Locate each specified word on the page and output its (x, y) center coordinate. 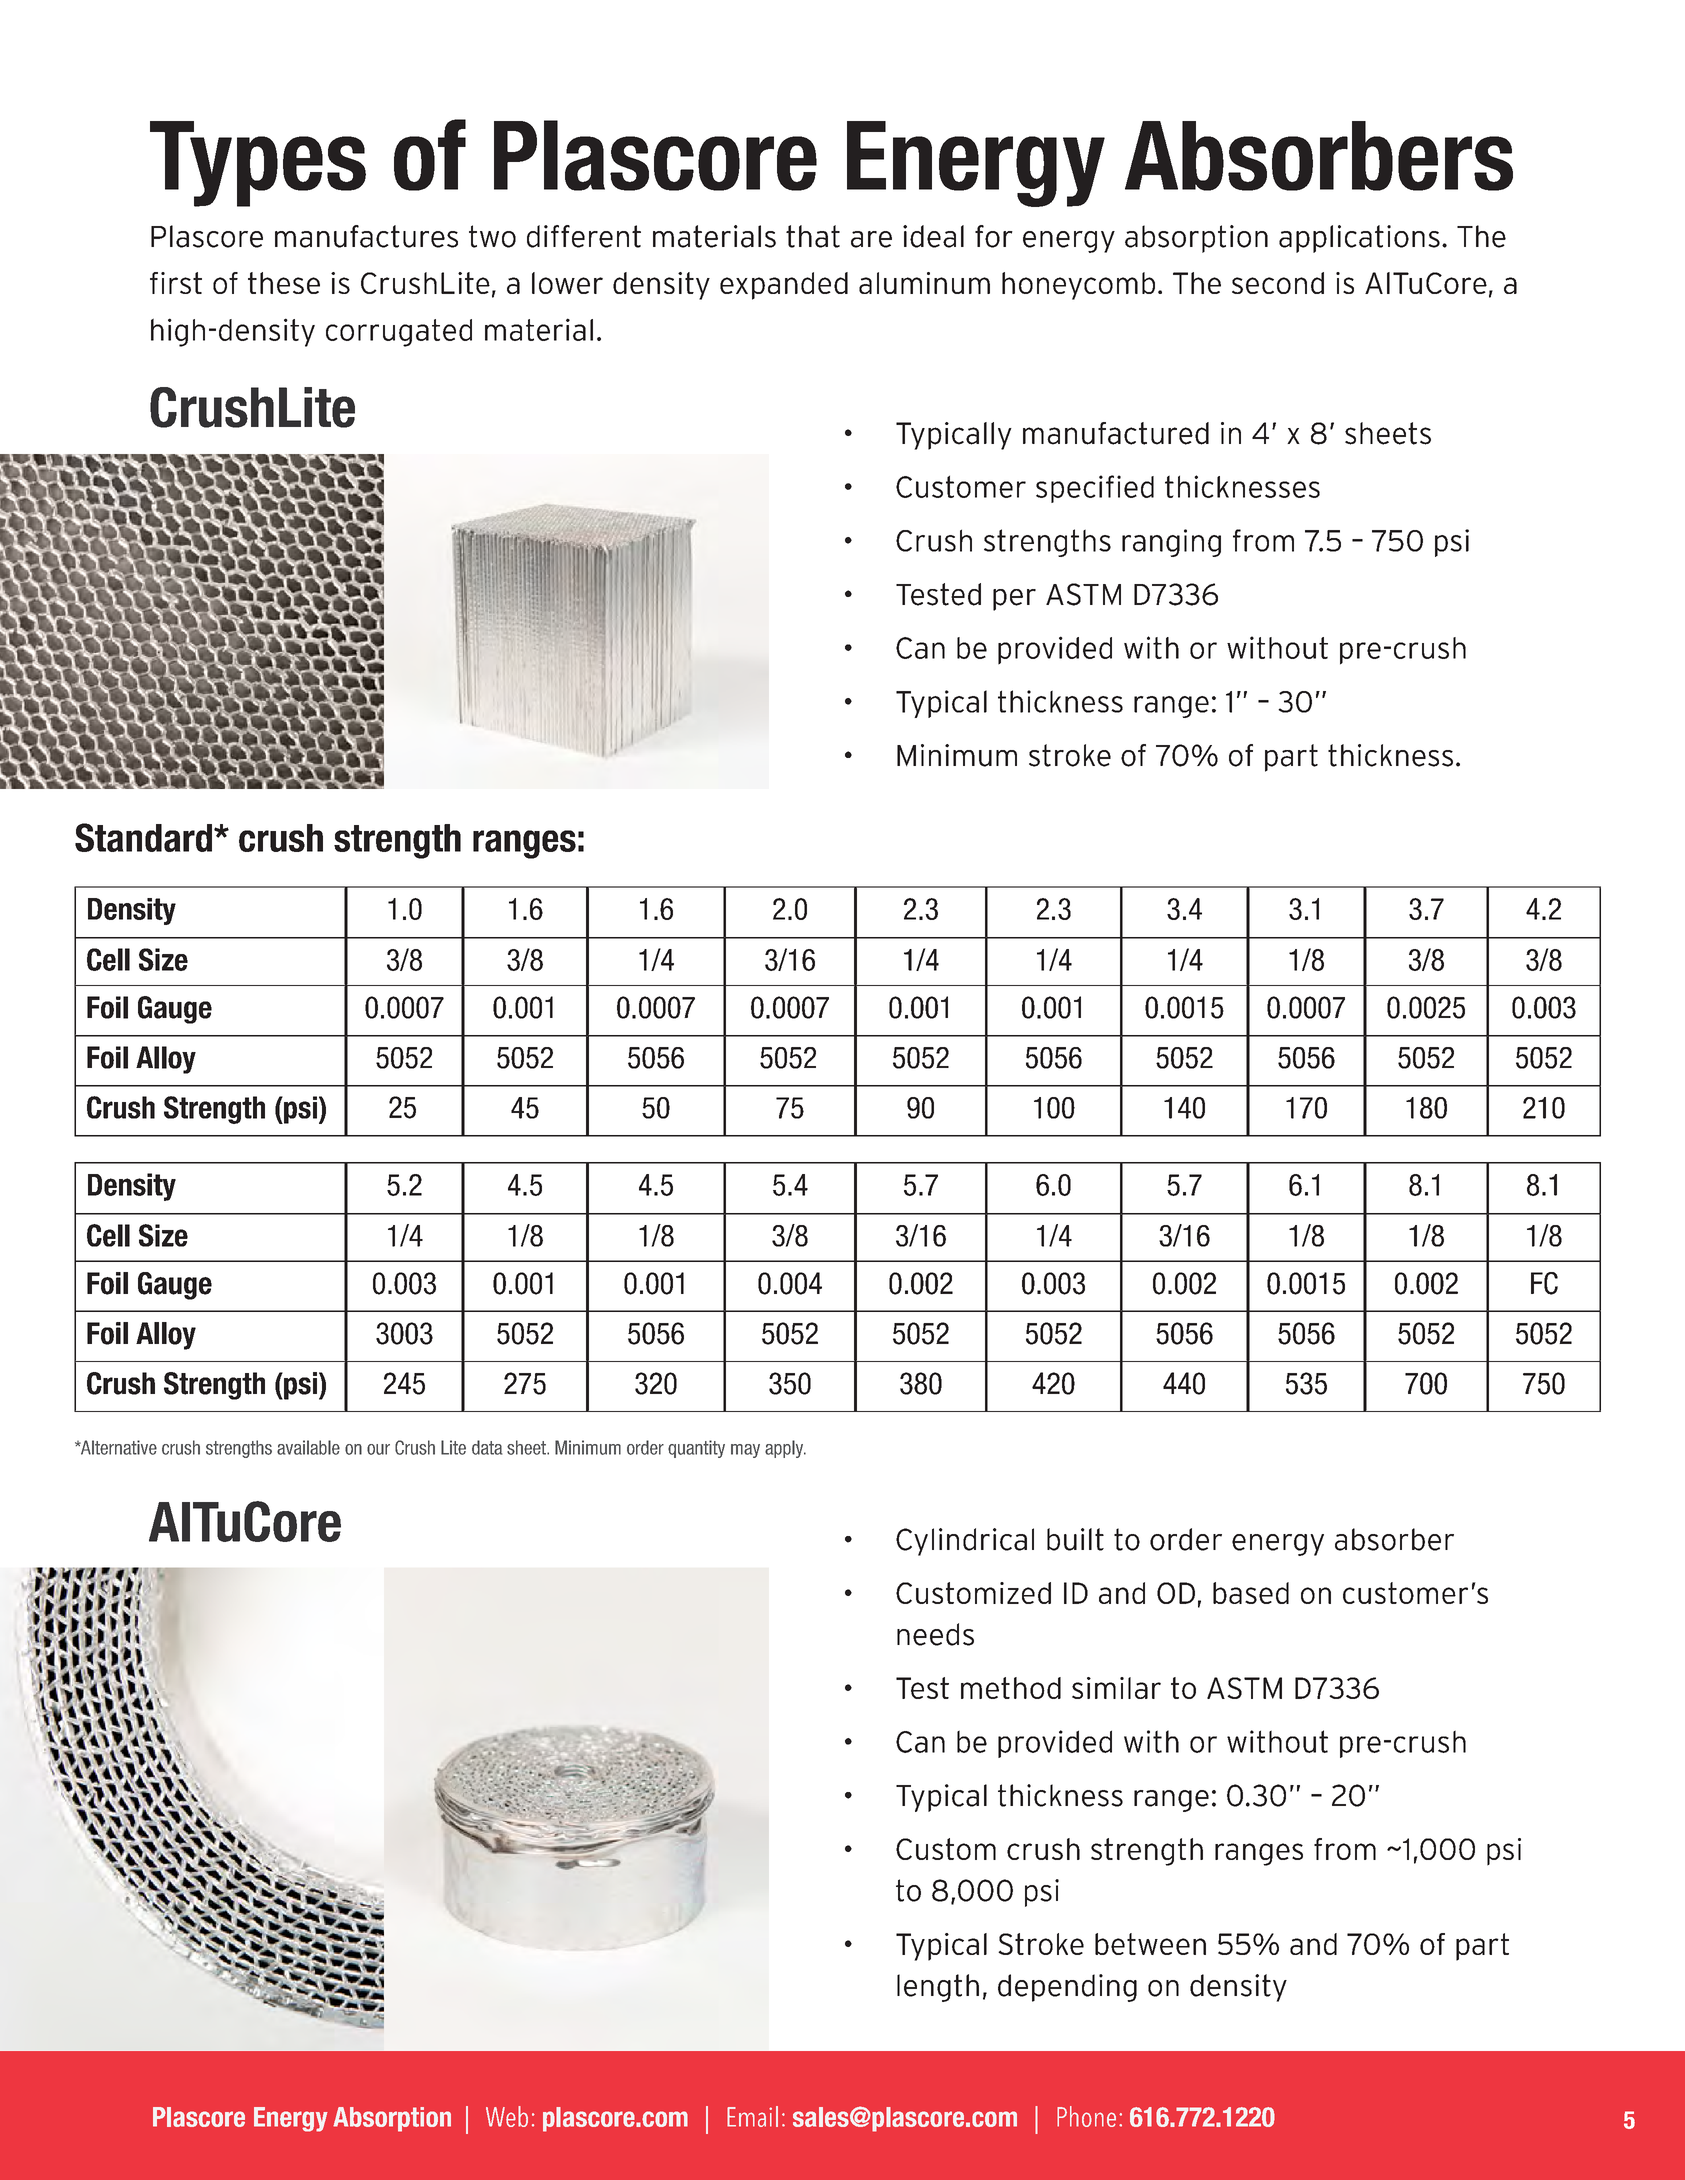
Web (507, 2116)
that (813, 236)
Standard (145, 837)
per (1014, 600)
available (308, 1447)
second (1278, 283)
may (745, 1451)
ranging (1171, 543)
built (1075, 1539)
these (284, 283)
